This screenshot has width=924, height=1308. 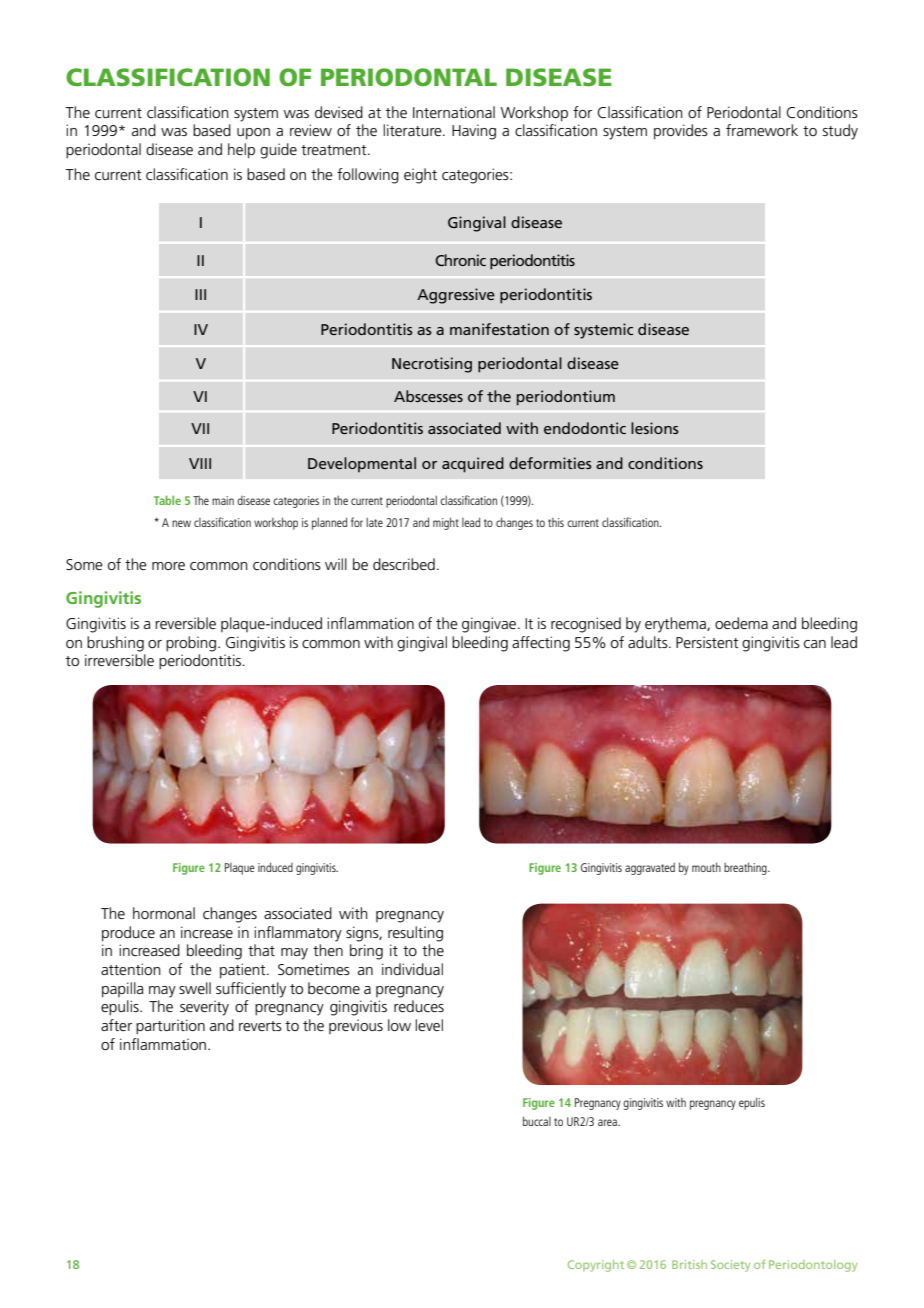 I want to click on Having, so click(x=474, y=132).
